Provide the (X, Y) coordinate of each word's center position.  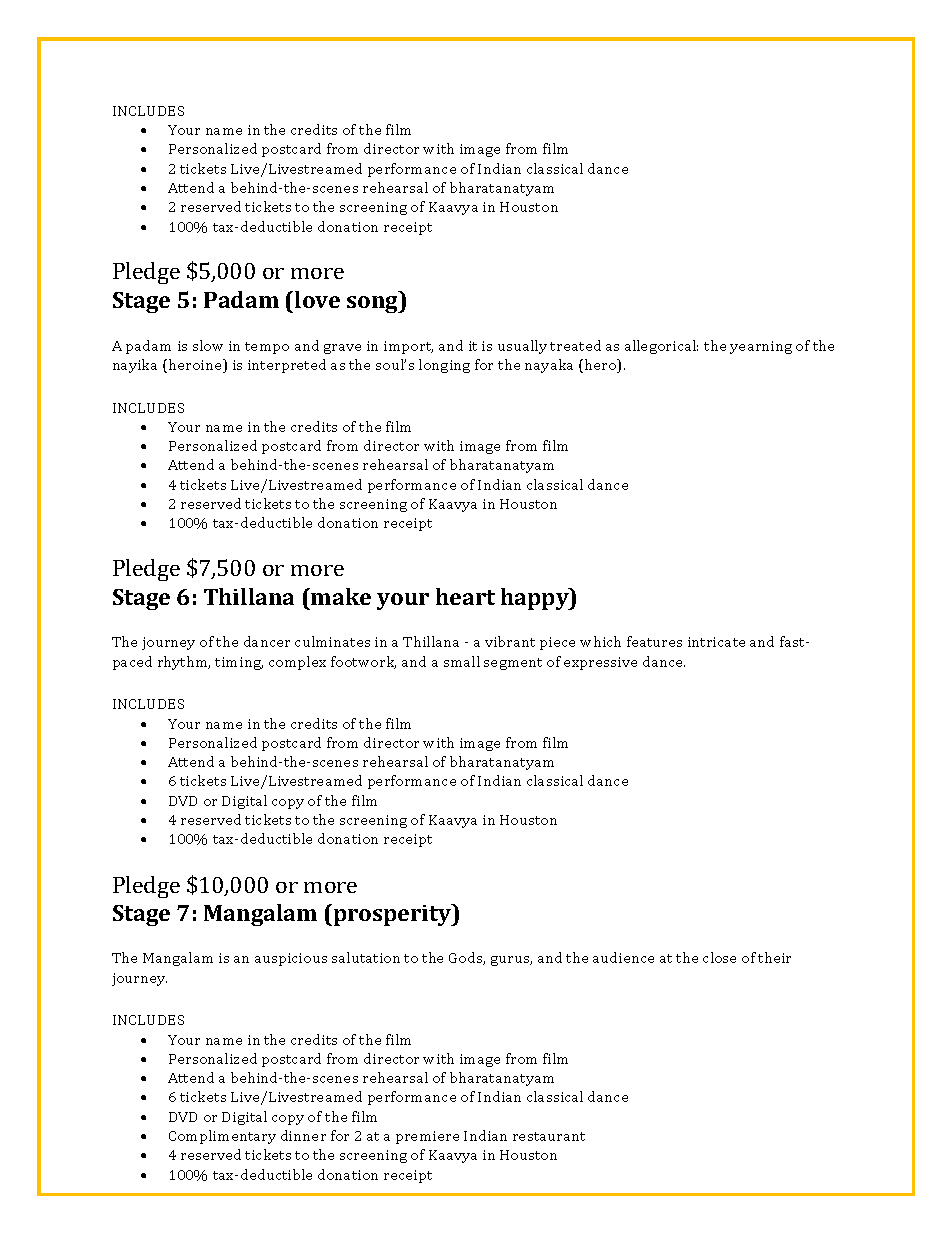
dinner (303, 1135)
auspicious (291, 959)
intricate (716, 642)
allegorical (661, 347)
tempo (267, 348)
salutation (366, 957)
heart (465, 596)
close (719, 957)
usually (522, 347)
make (340, 596)
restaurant (549, 1136)
